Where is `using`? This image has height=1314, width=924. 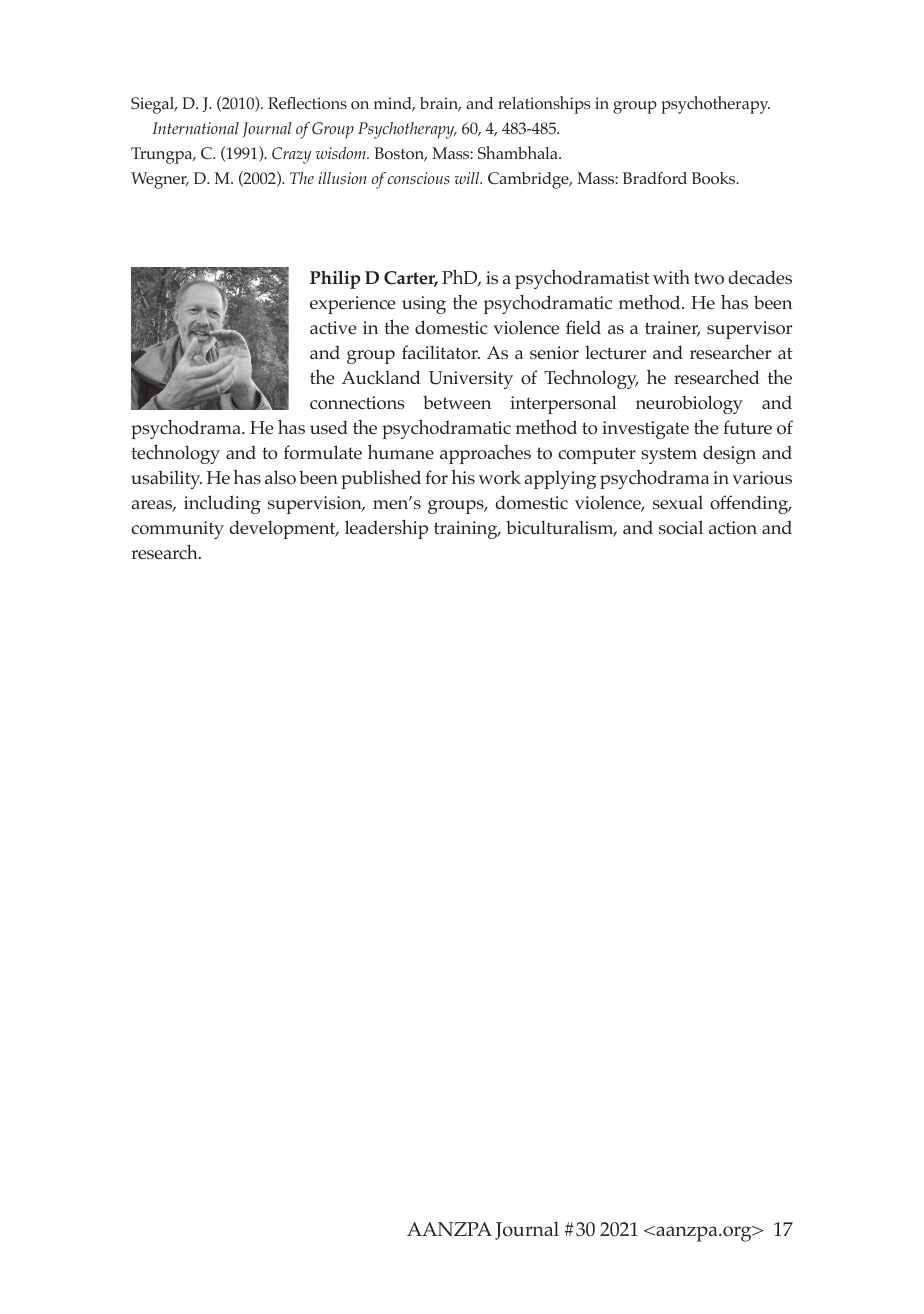 using is located at coordinates (424, 305).
